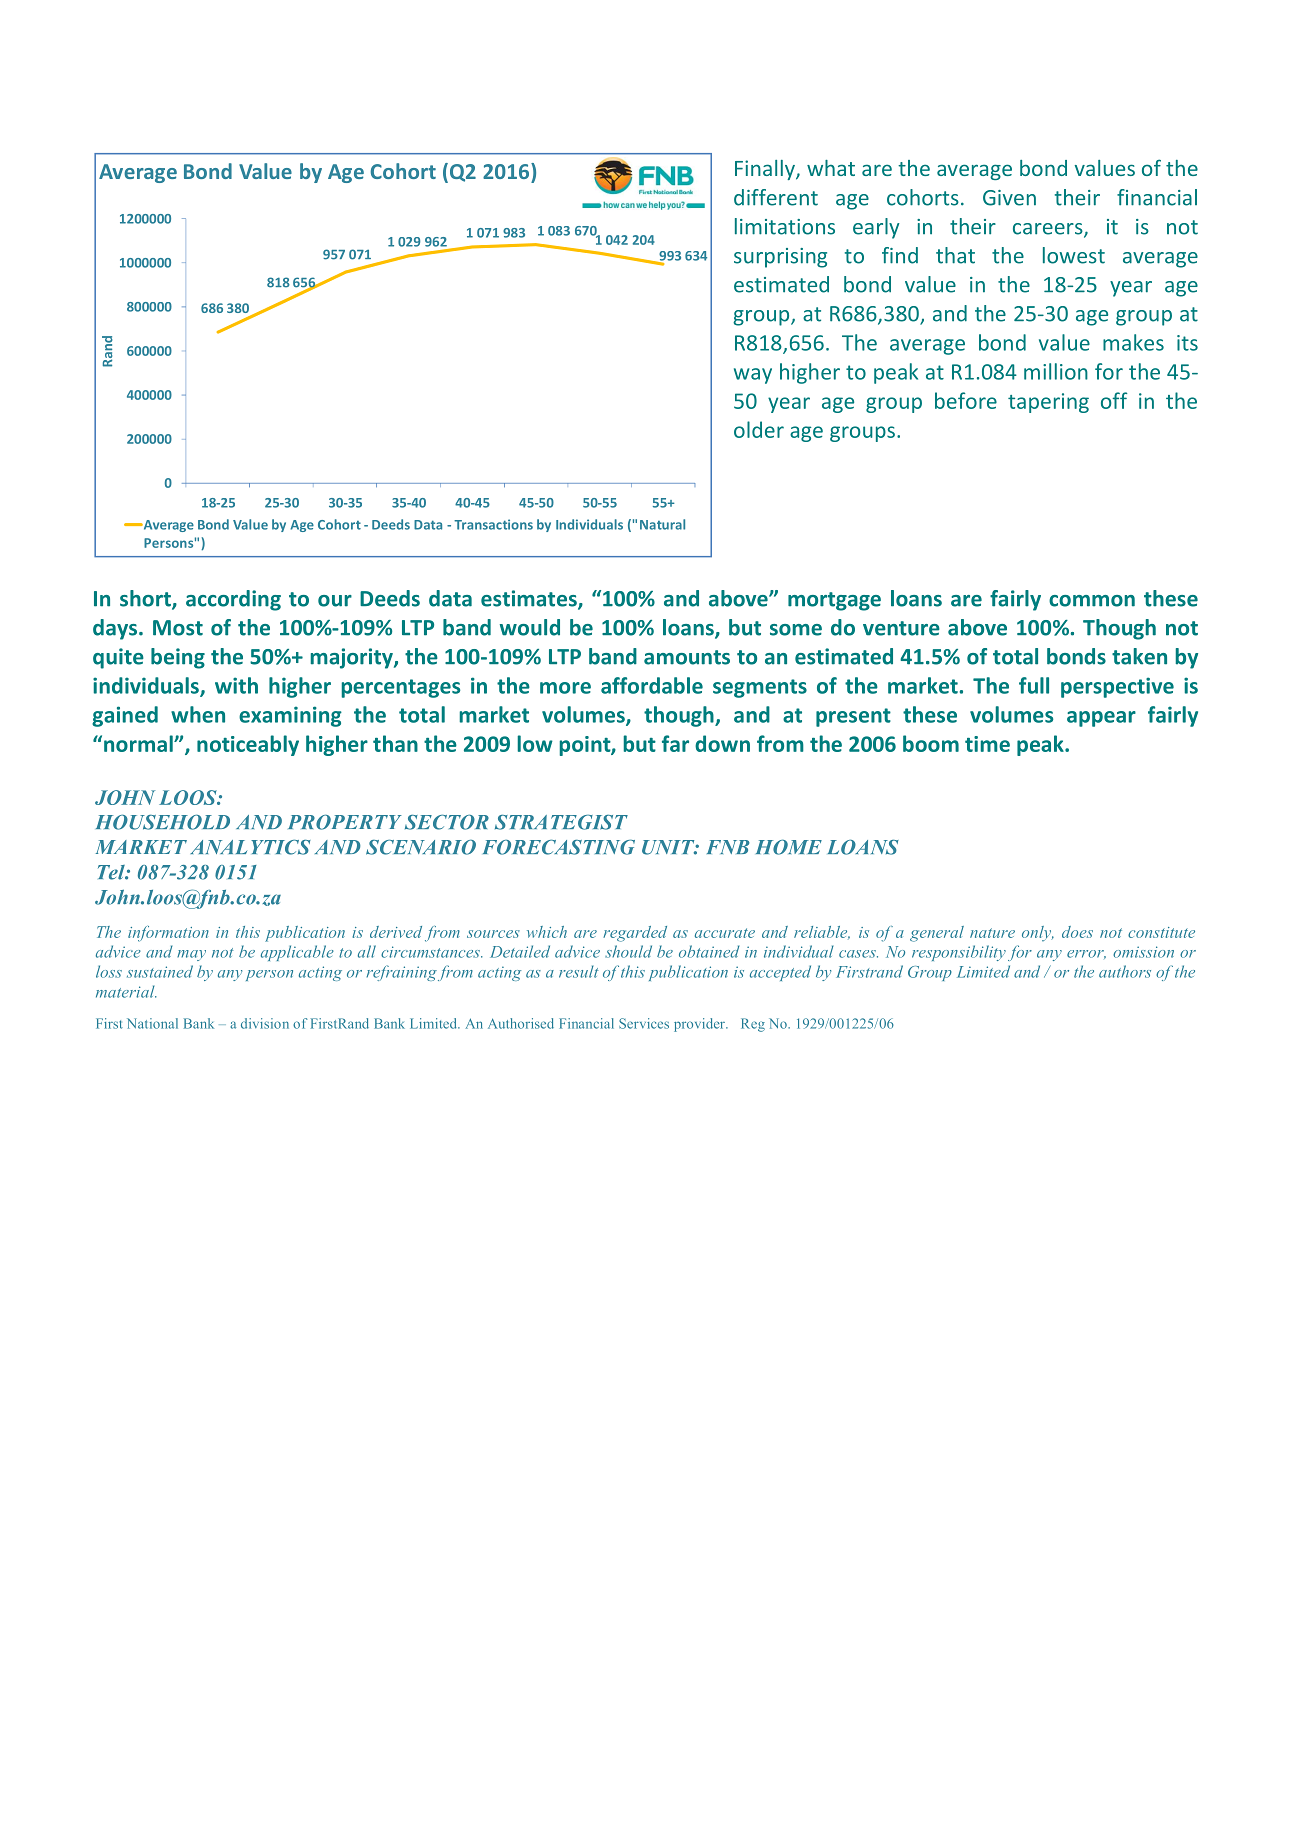 This document has height=1824, width=1290. Describe the element at coordinates (248, 745) in the document. I see `noticeably` at that location.
